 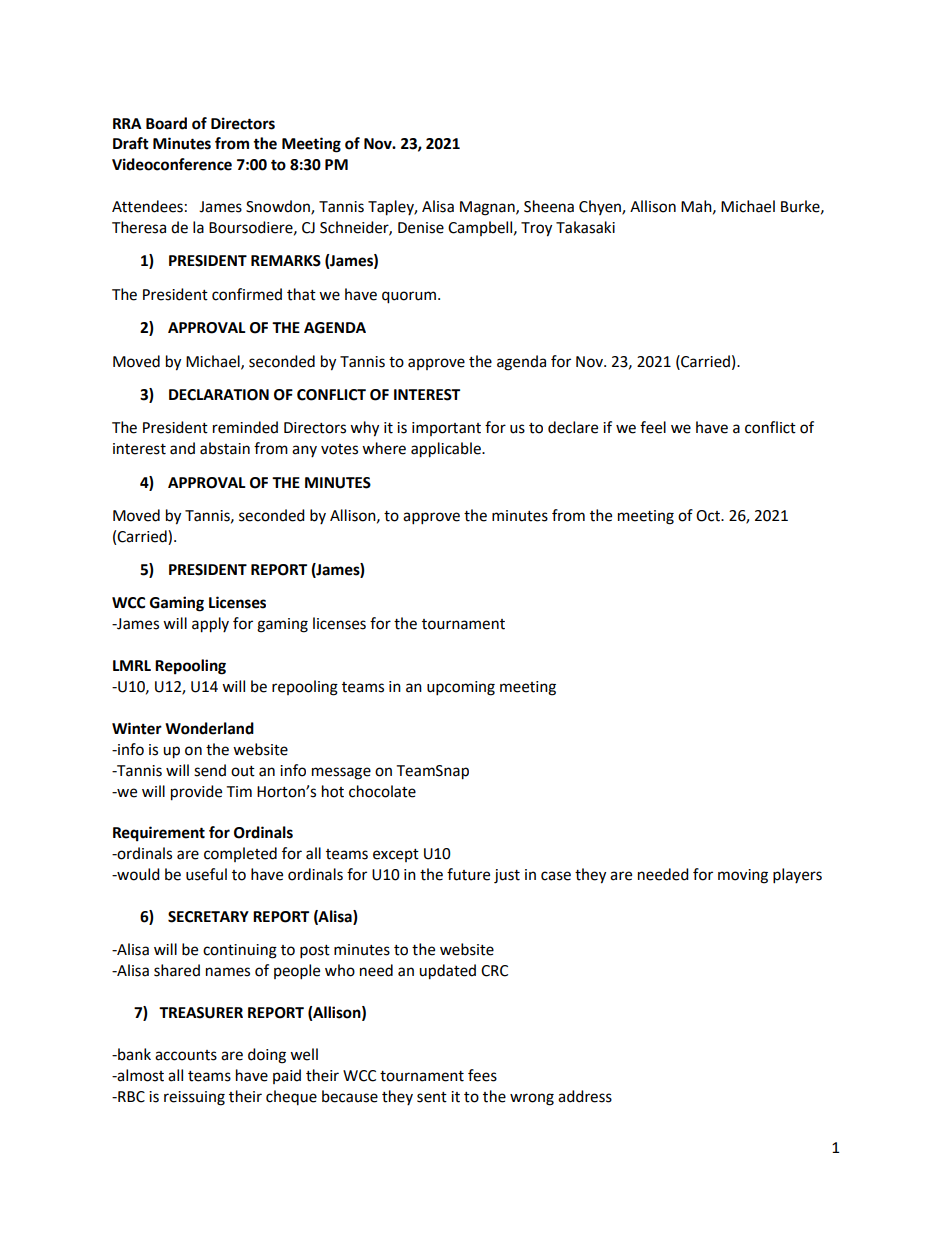 What do you see at coordinates (186, 1055) in the page?
I see `accounts` at bounding box center [186, 1055].
